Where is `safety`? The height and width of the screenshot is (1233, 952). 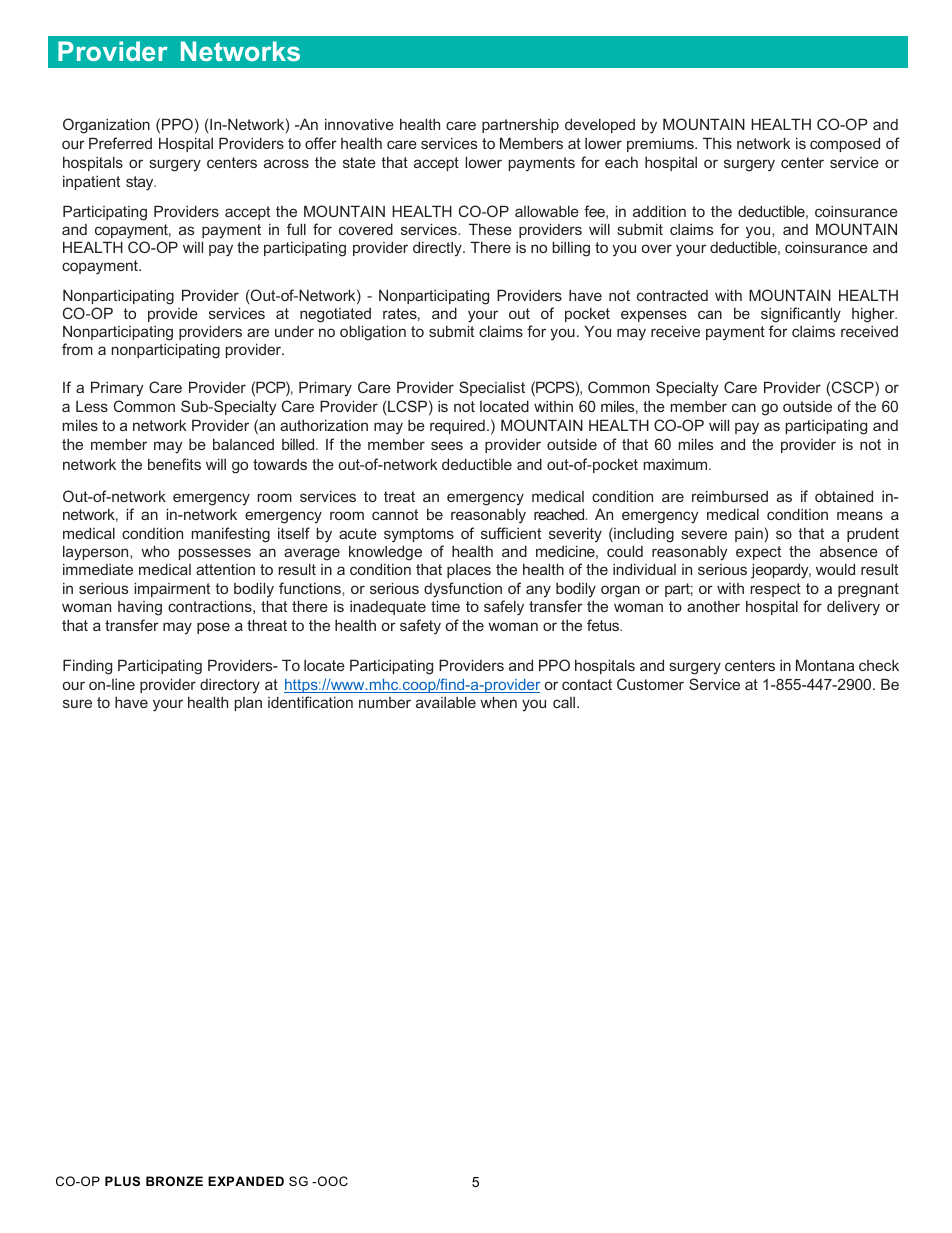 safety is located at coordinates (420, 627).
